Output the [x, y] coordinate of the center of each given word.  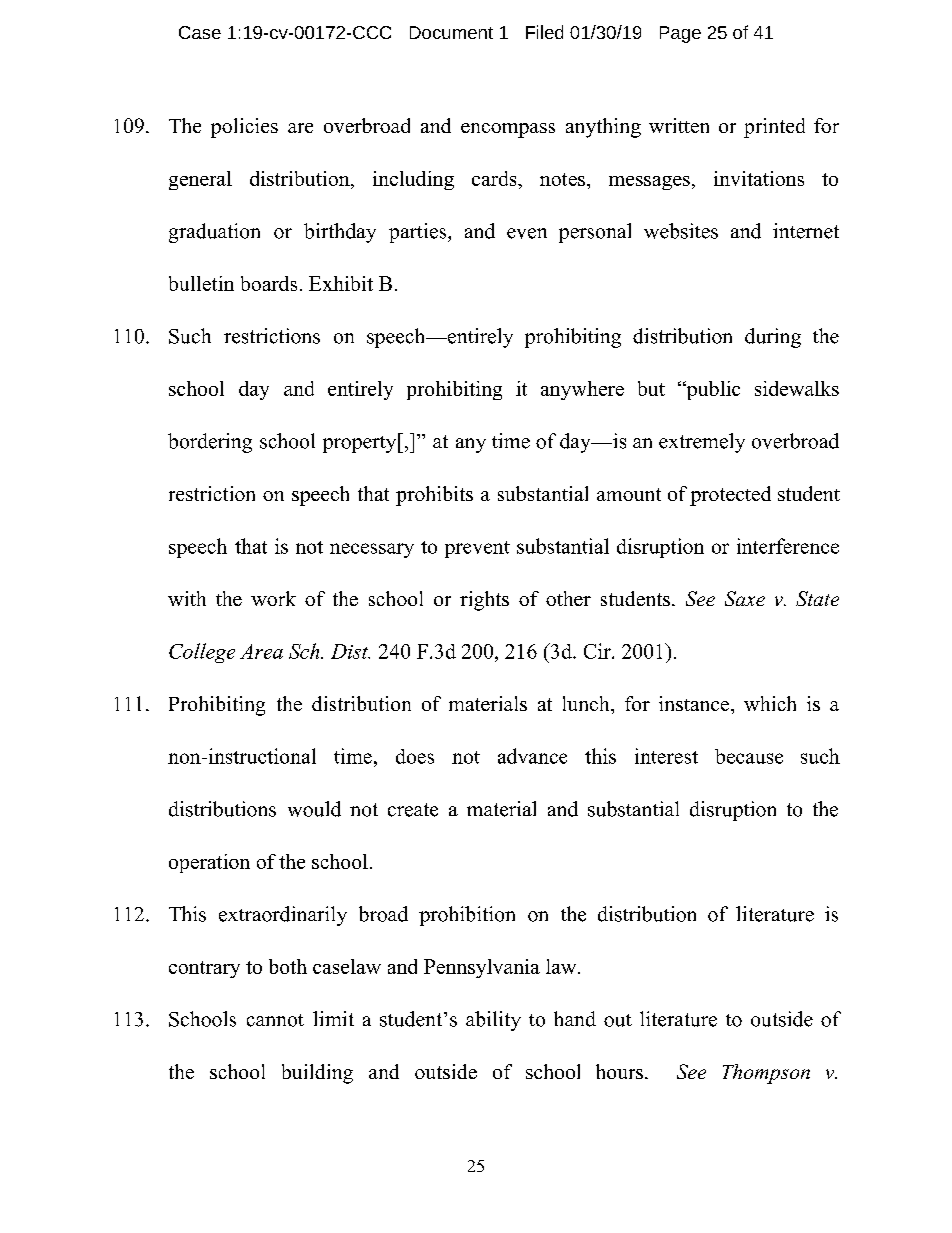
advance [532, 756]
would [314, 809]
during [773, 338]
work [273, 598]
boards [269, 283]
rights [484, 601]
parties [419, 233]
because [749, 756]
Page [680, 34]
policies [244, 128]
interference [788, 546]
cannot [275, 1020]
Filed [544, 32]
